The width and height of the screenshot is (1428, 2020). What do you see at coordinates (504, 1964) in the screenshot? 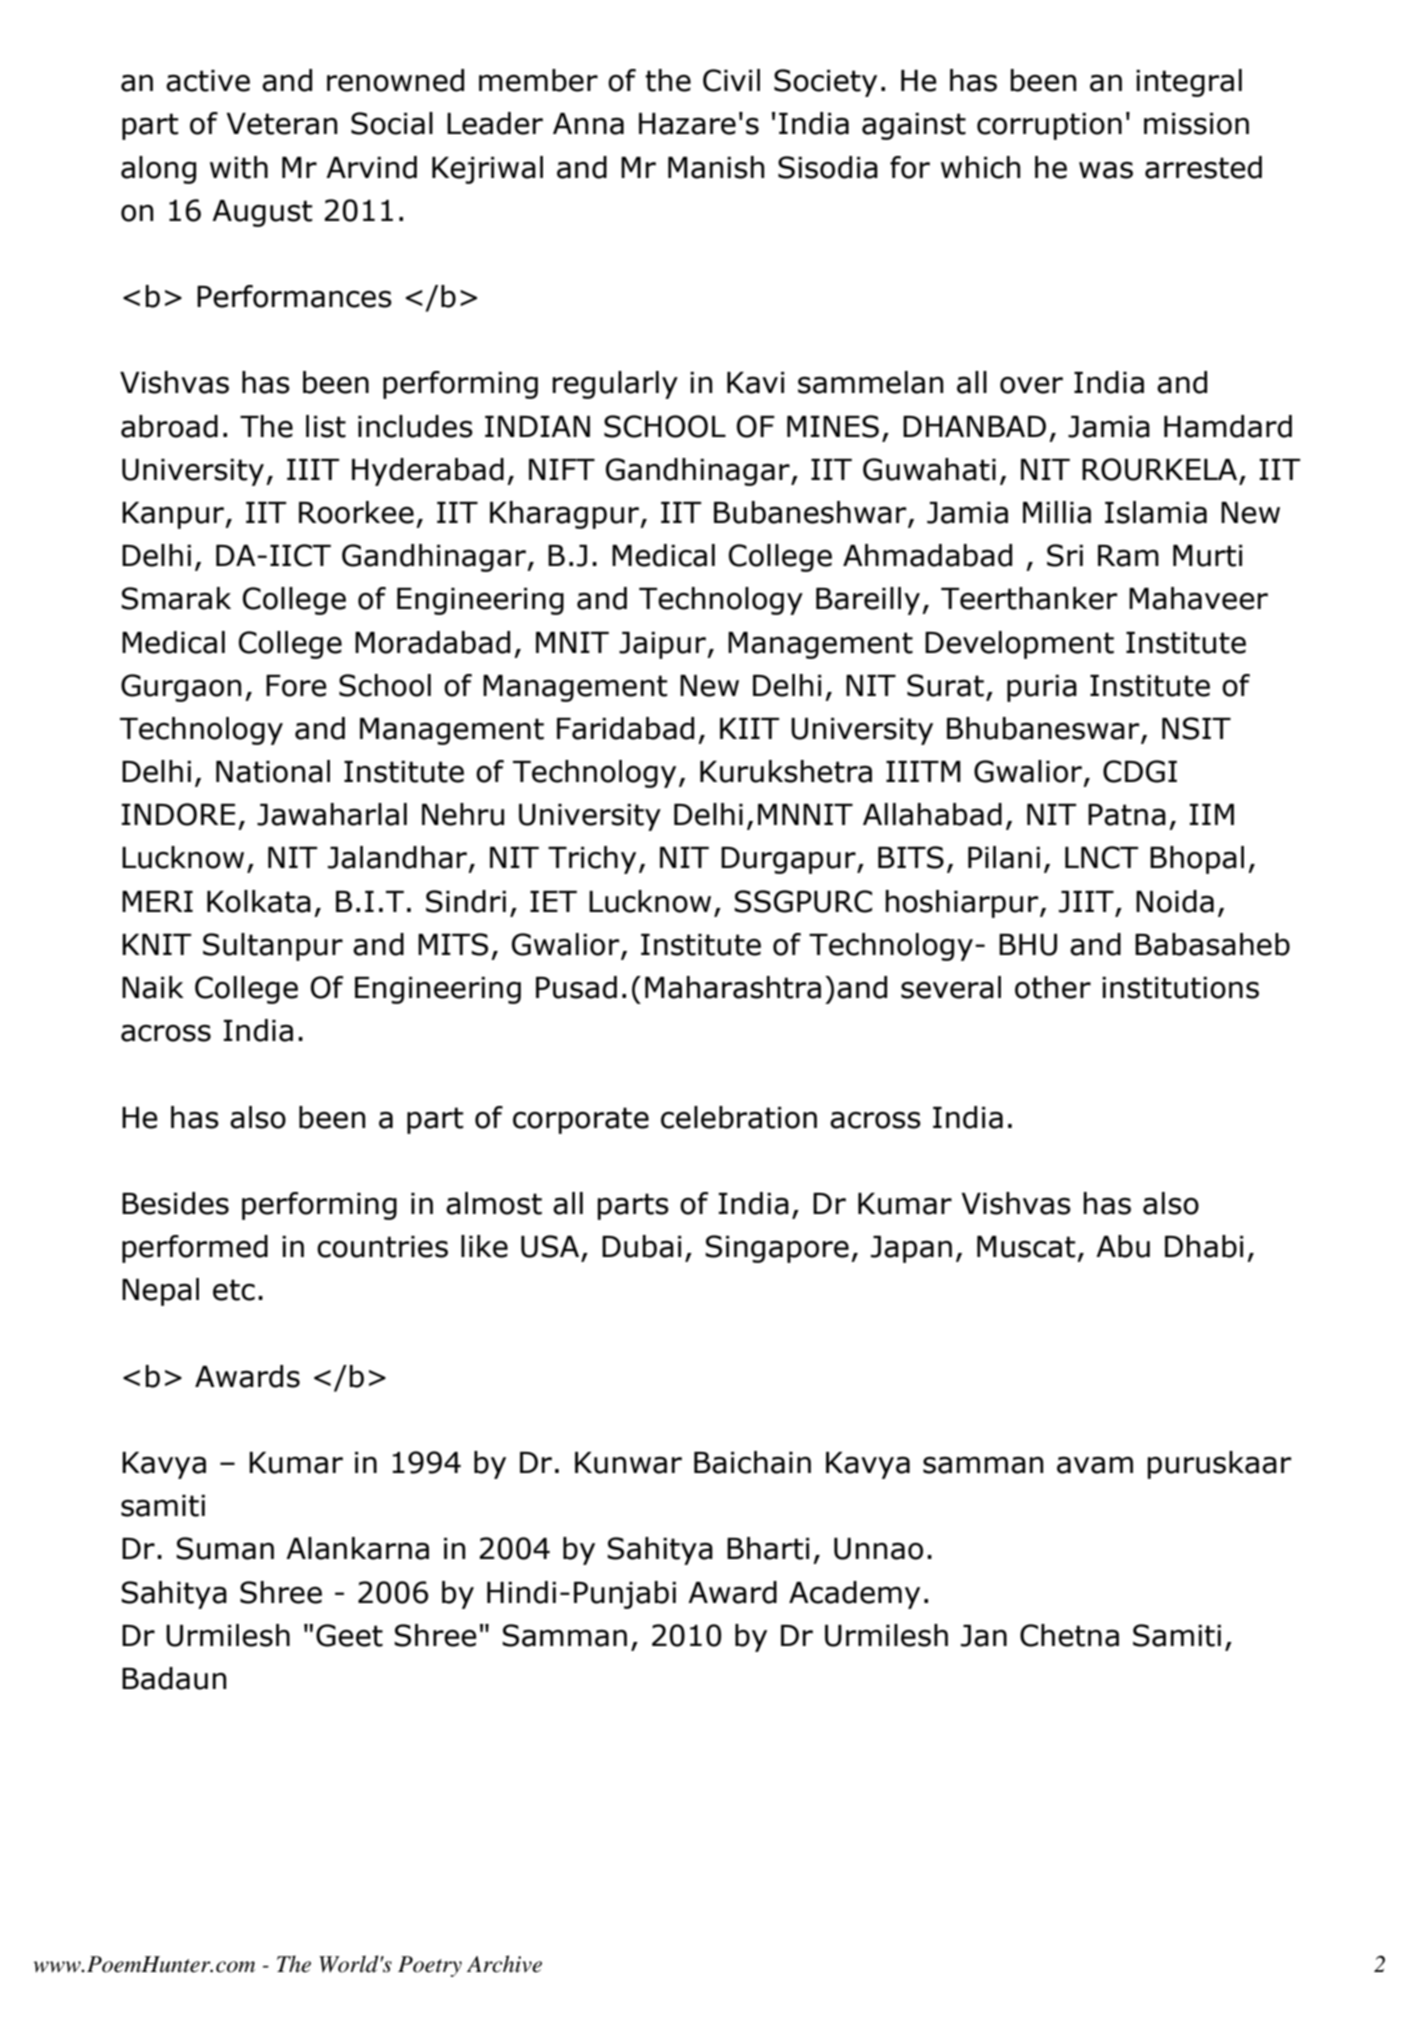
I see `Archive` at bounding box center [504, 1964].
